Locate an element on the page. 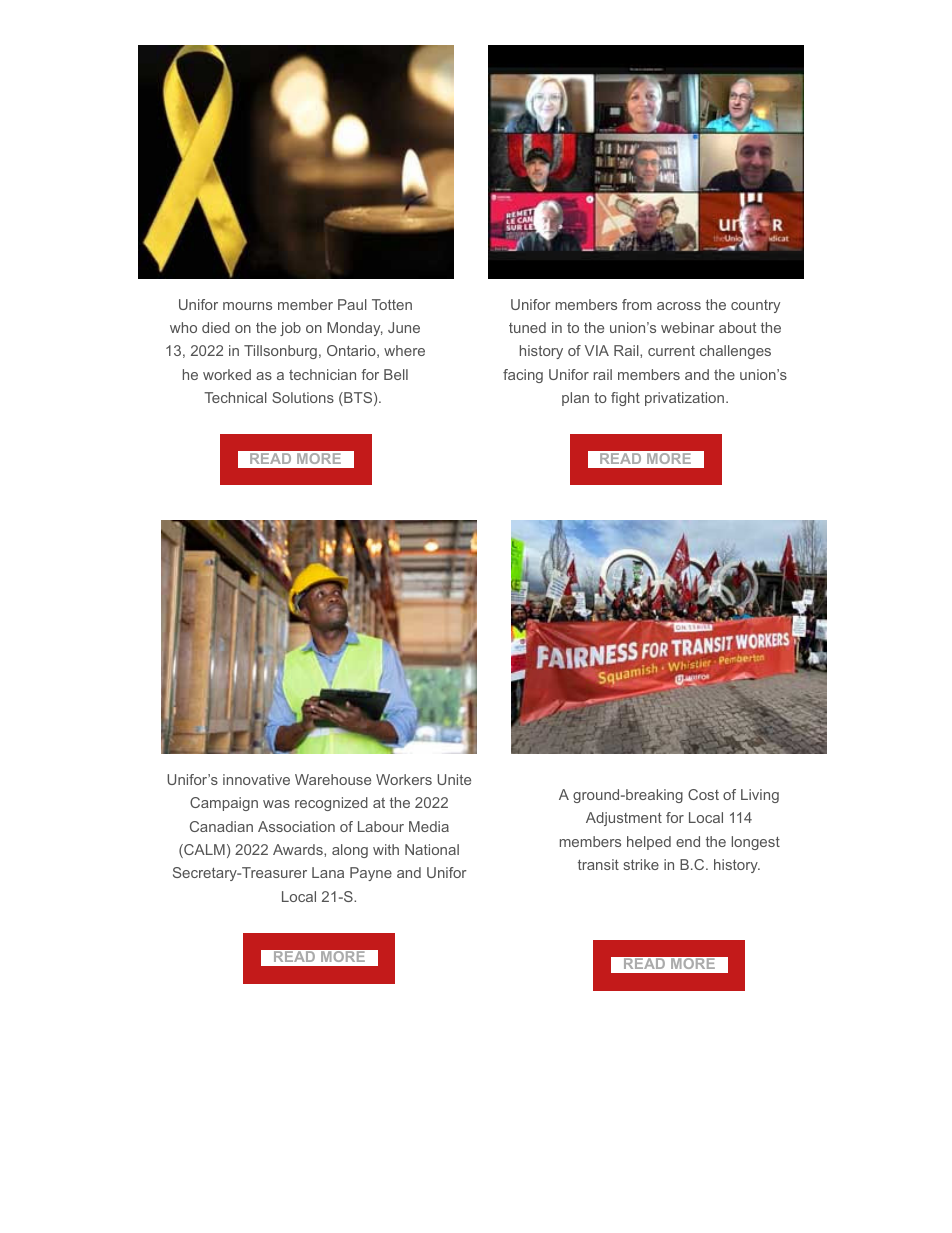 Image resolution: width=952 pixels, height=1233 pixels. end is located at coordinates (688, 841).
